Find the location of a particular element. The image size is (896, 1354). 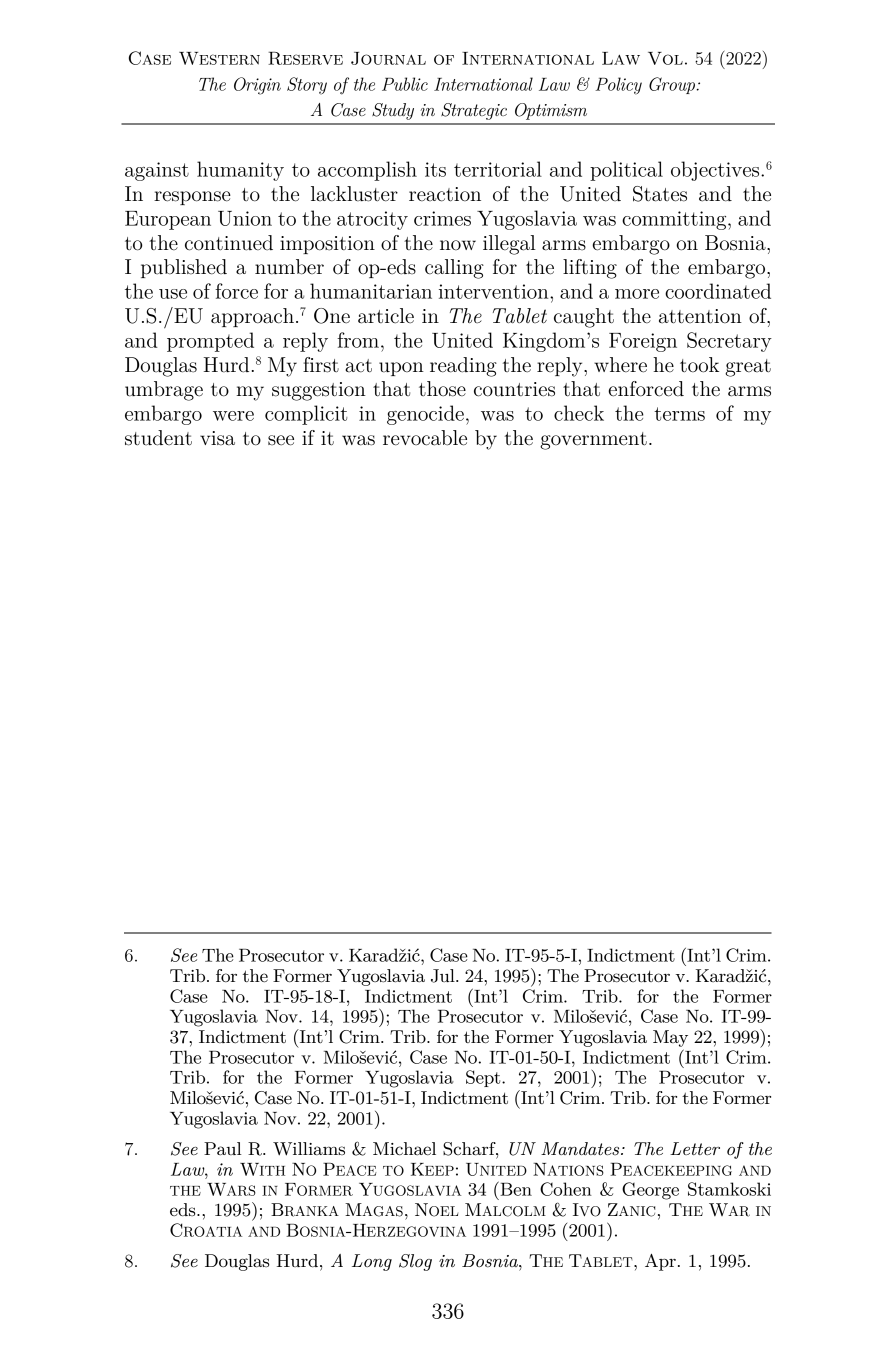

Group is located at coordinates (673, 85).
